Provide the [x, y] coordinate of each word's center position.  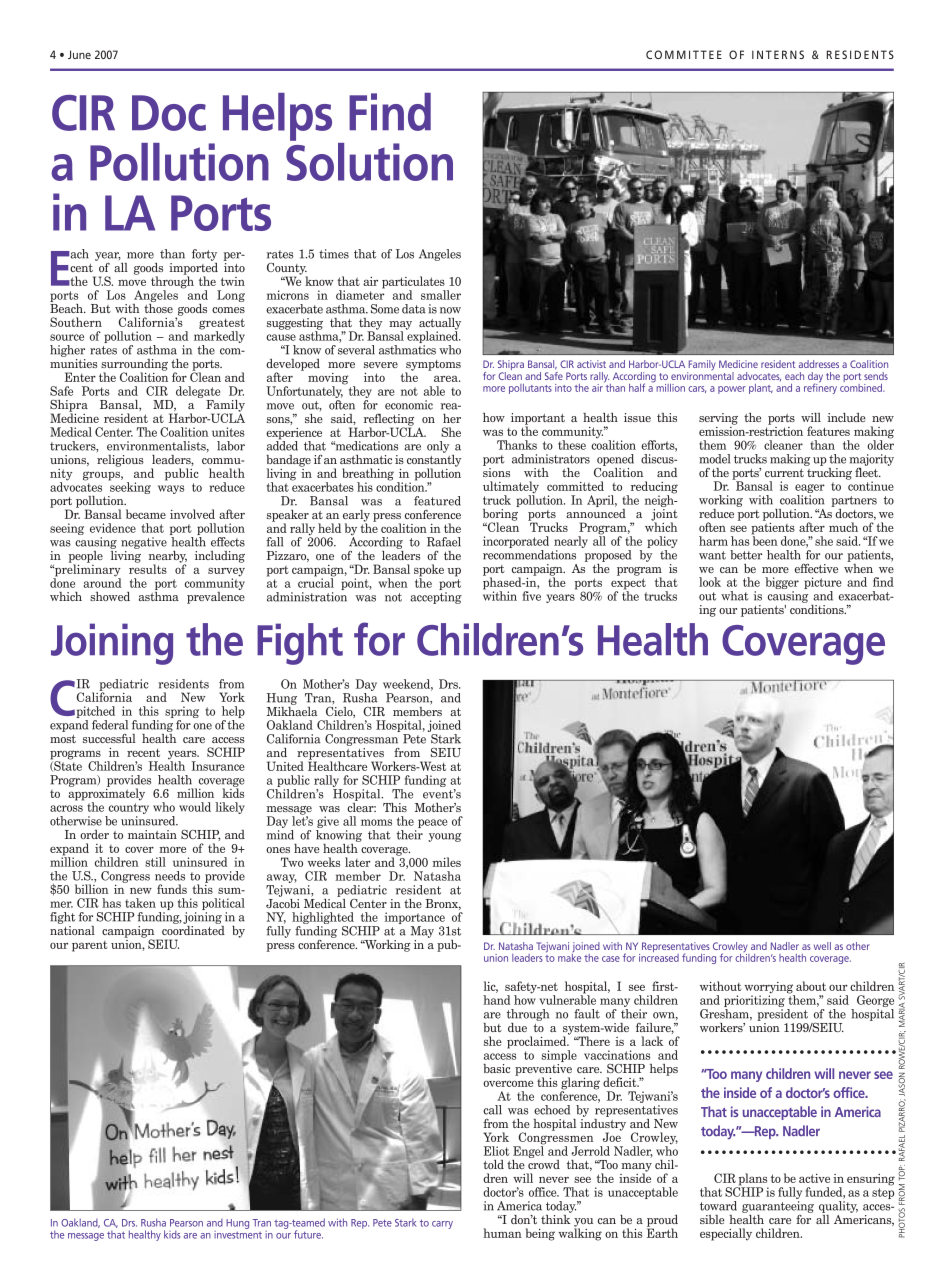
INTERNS [778, 54]
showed [110, 596]
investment [238, 1233]
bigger [782, 584]
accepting [436, 598]
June [79, 54]
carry [442, 1225]
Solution [369, 160]
